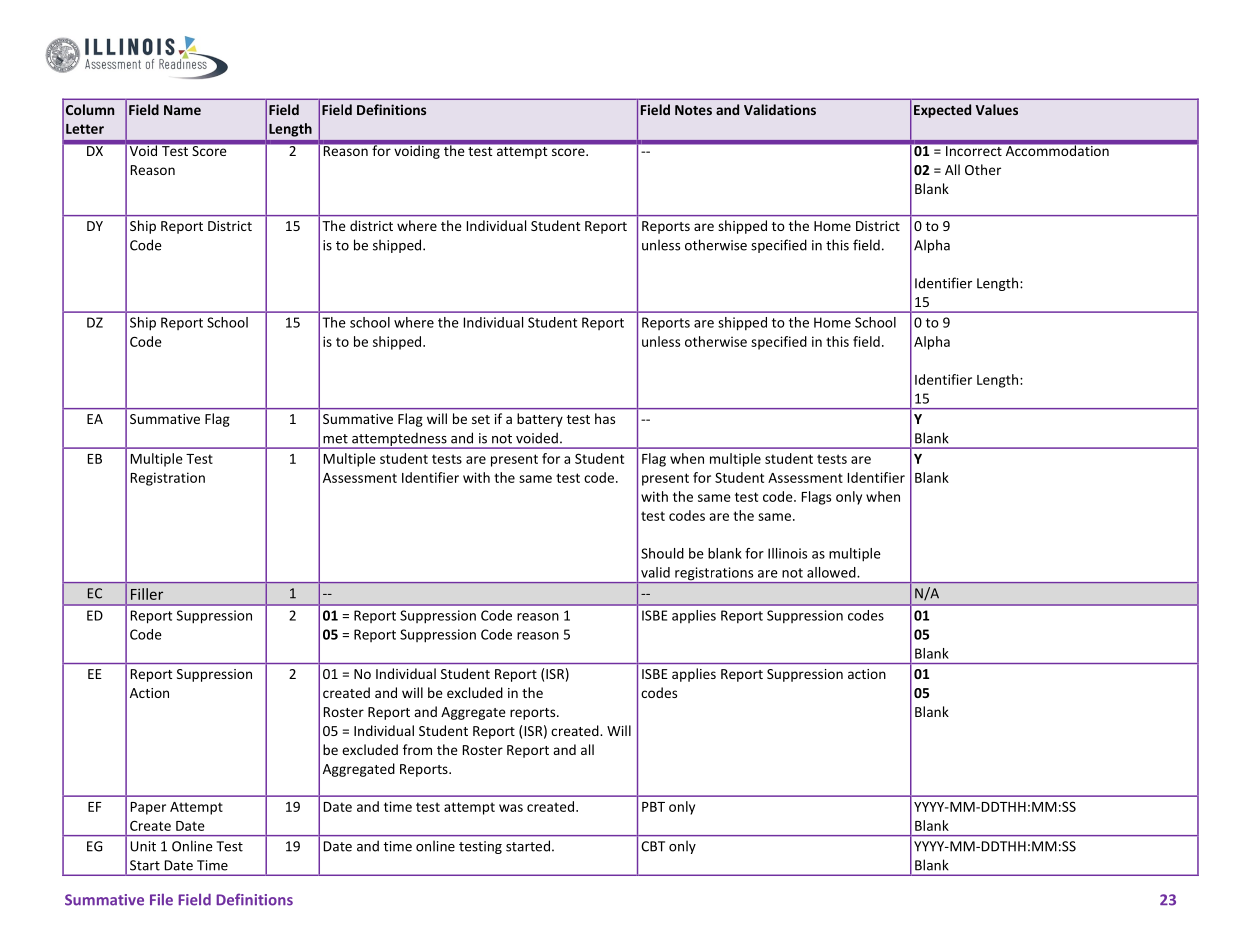 The image size is (1233, 952). What do you see at coordinates (942, 111) in the screenshot?
I see `Expected` at bounding box center [942, 111].
